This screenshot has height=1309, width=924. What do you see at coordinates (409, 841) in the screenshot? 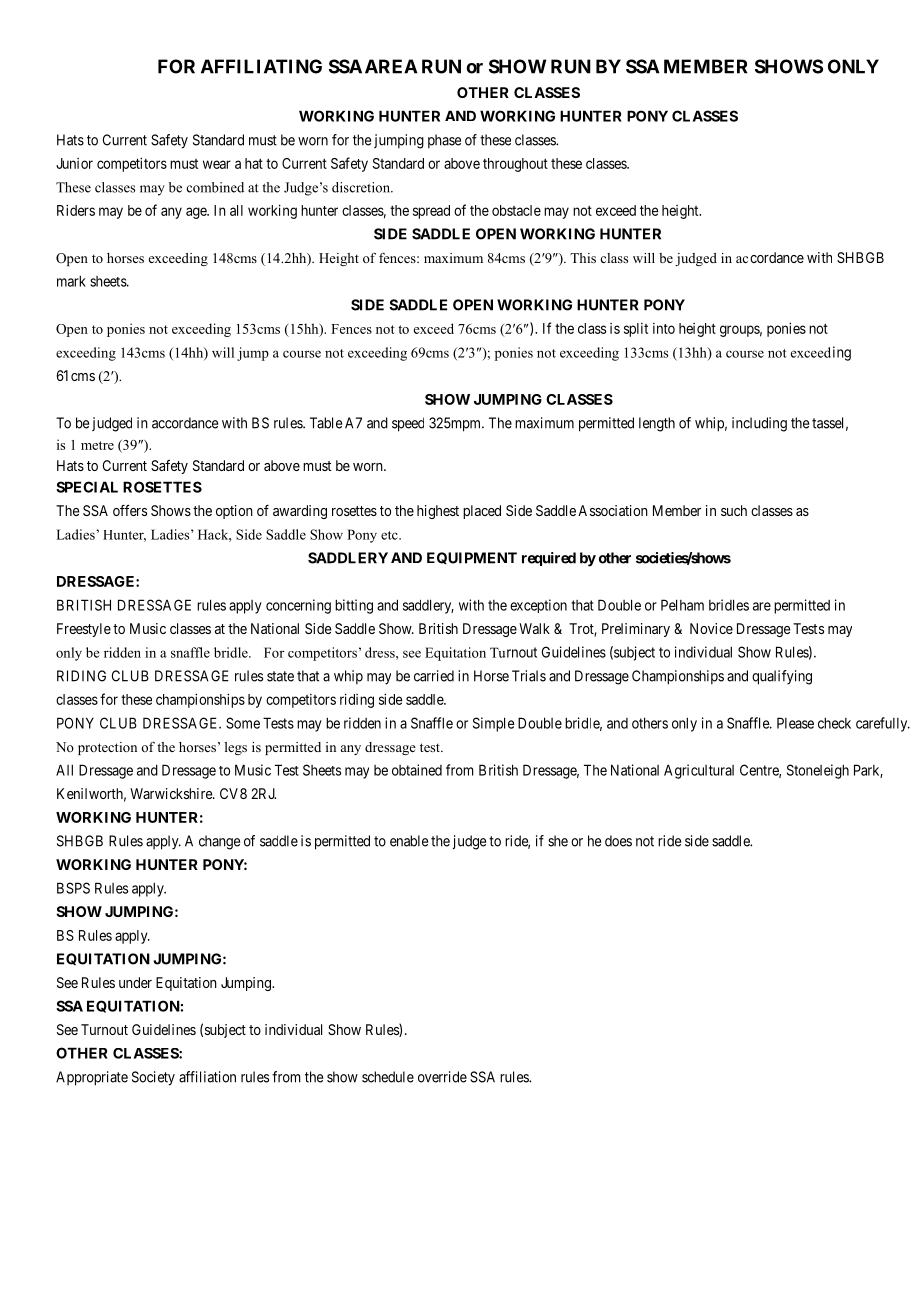
I see `enable` at bounding box center [409, 841].
